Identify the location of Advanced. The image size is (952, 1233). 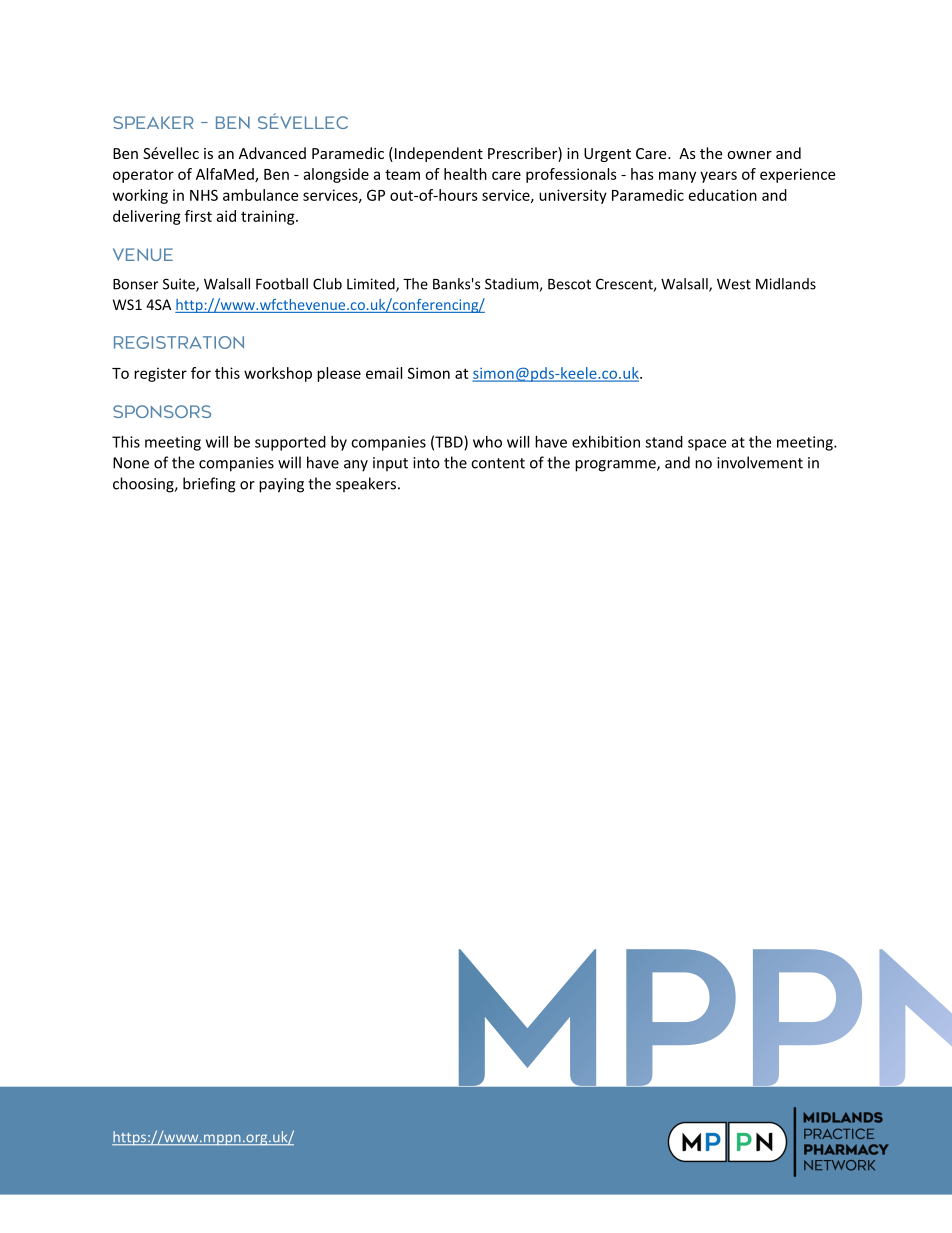
(272, 153).
